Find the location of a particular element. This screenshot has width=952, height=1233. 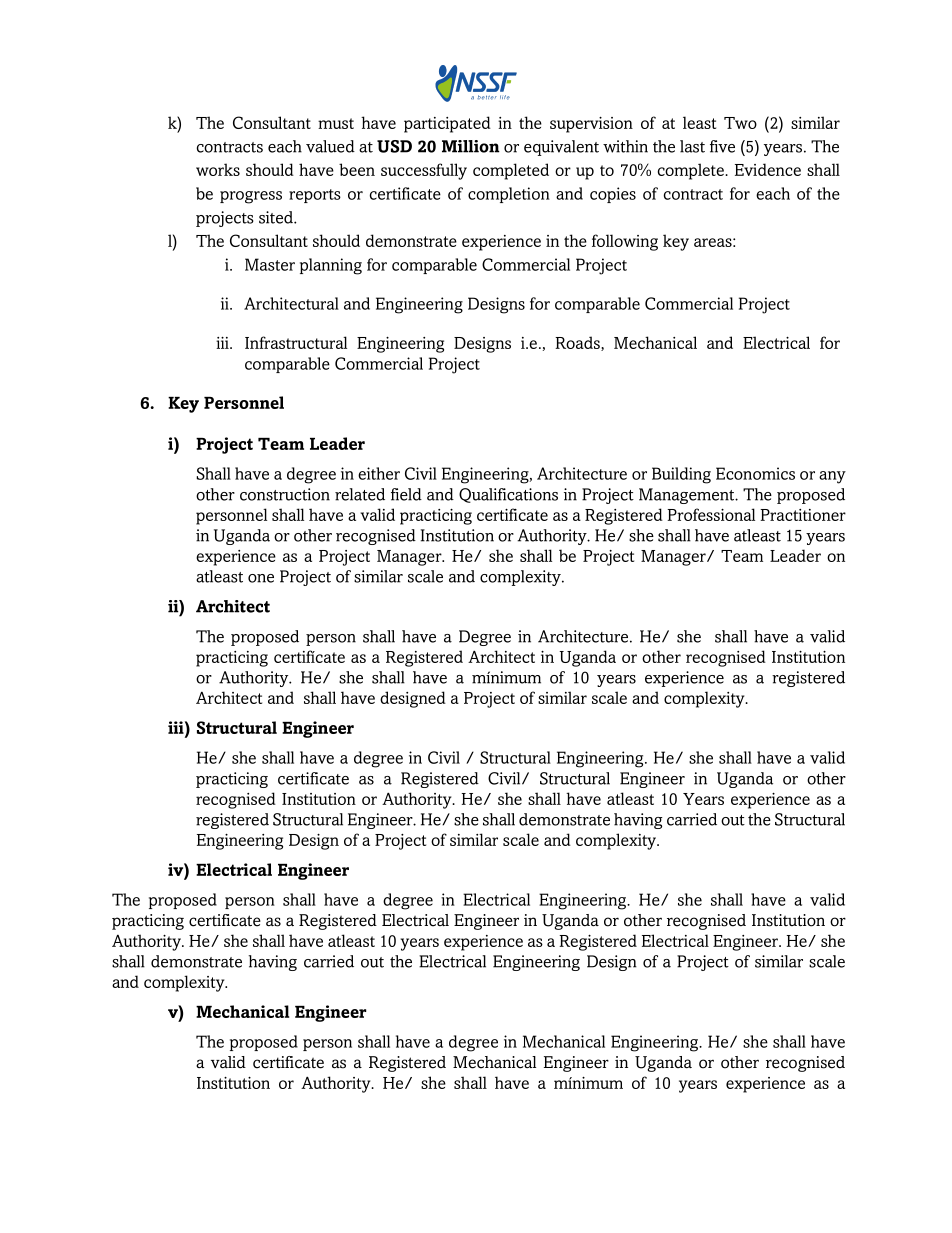

Two is located at coordinates (740, 123).
